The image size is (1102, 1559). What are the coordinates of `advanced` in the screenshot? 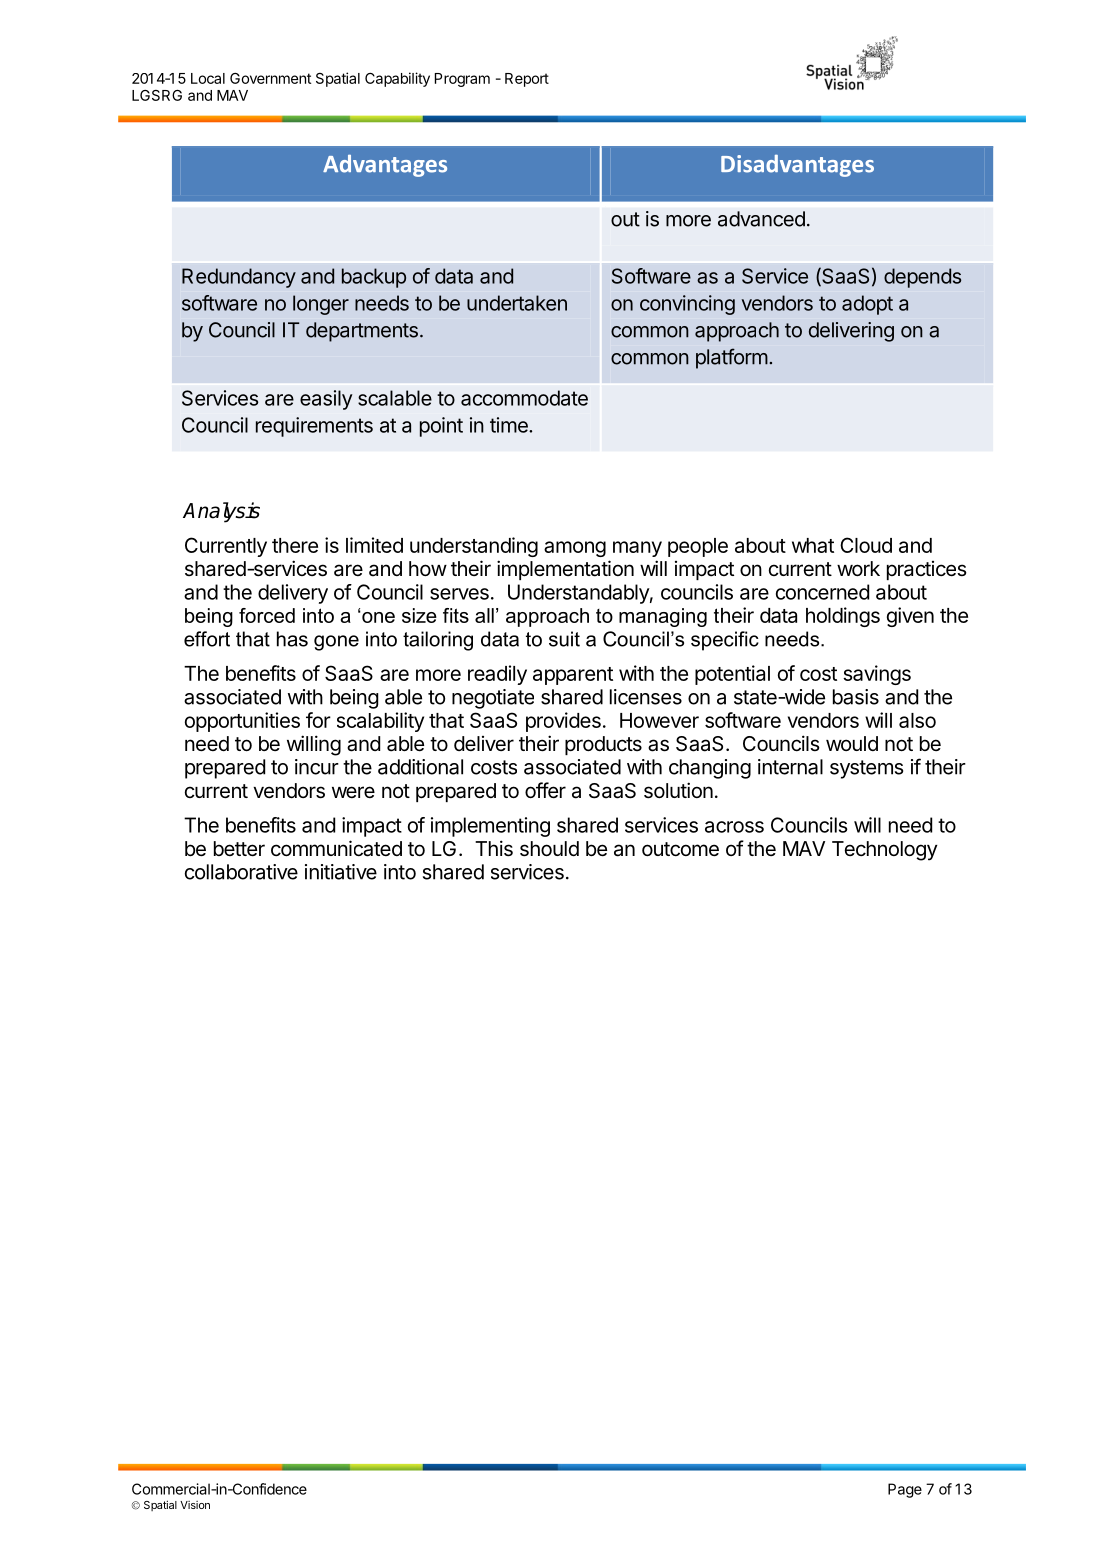 It's located at (761, 219).
